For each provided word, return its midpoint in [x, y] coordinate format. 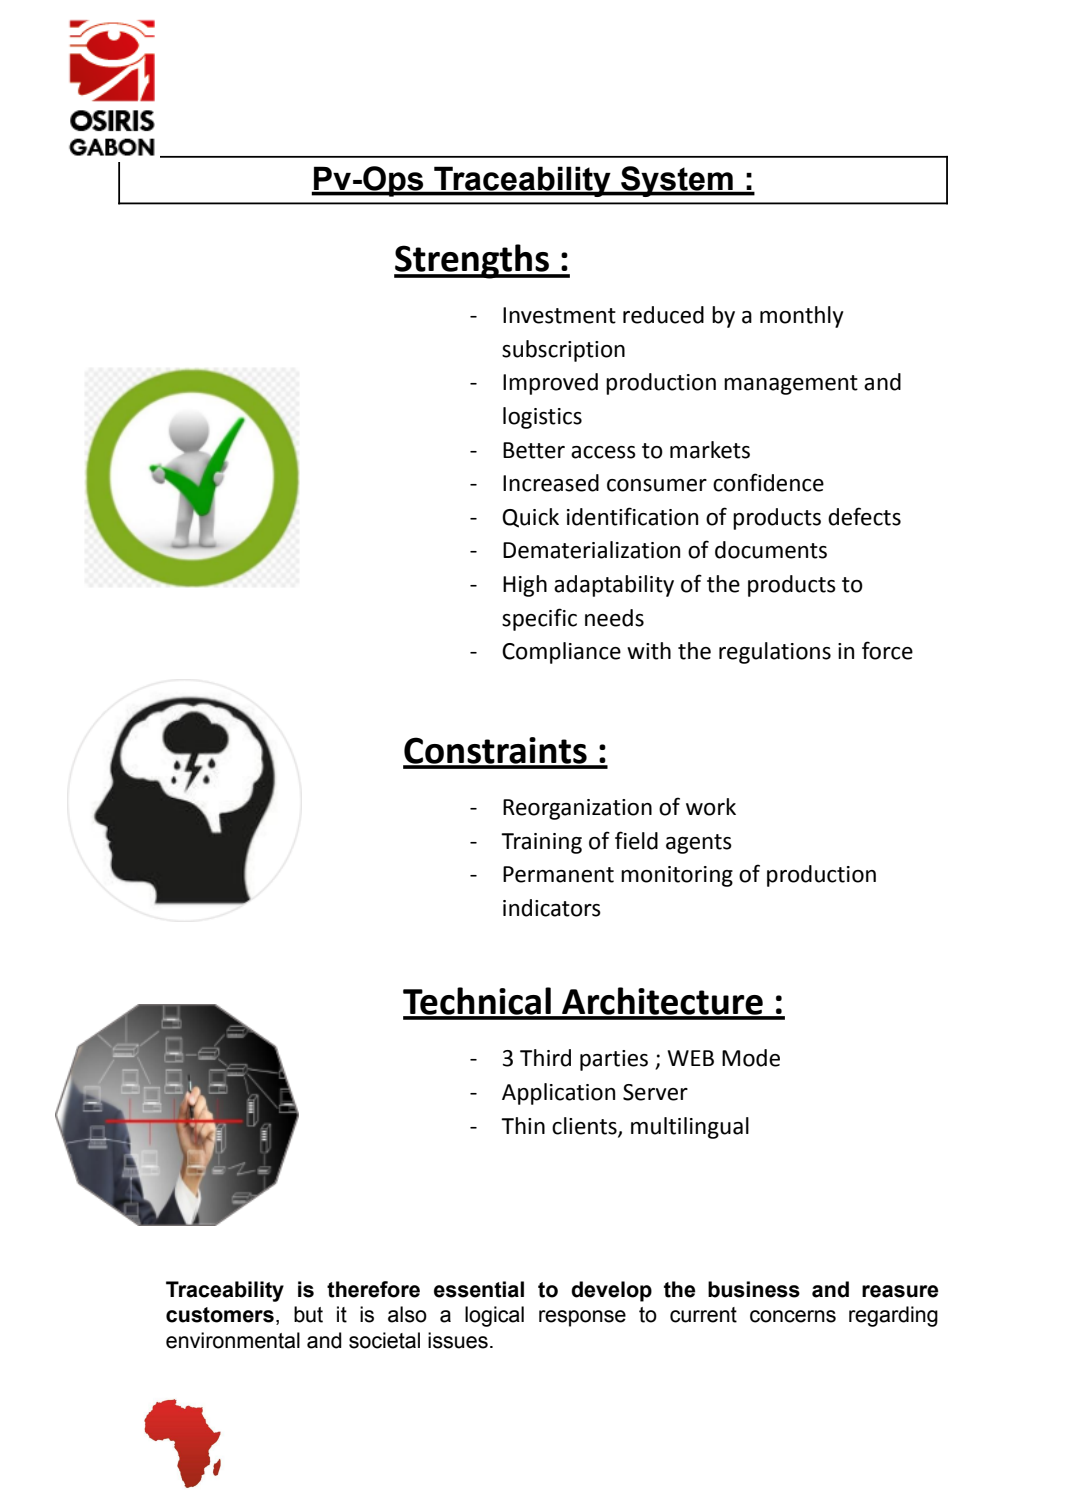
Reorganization [577, 809]
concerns [793, 1316]
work [711, 807]
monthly [802, 317]
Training [541, 843]
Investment [559, 315]
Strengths [472, 261]
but [308, 1314]
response [582, 1318]
